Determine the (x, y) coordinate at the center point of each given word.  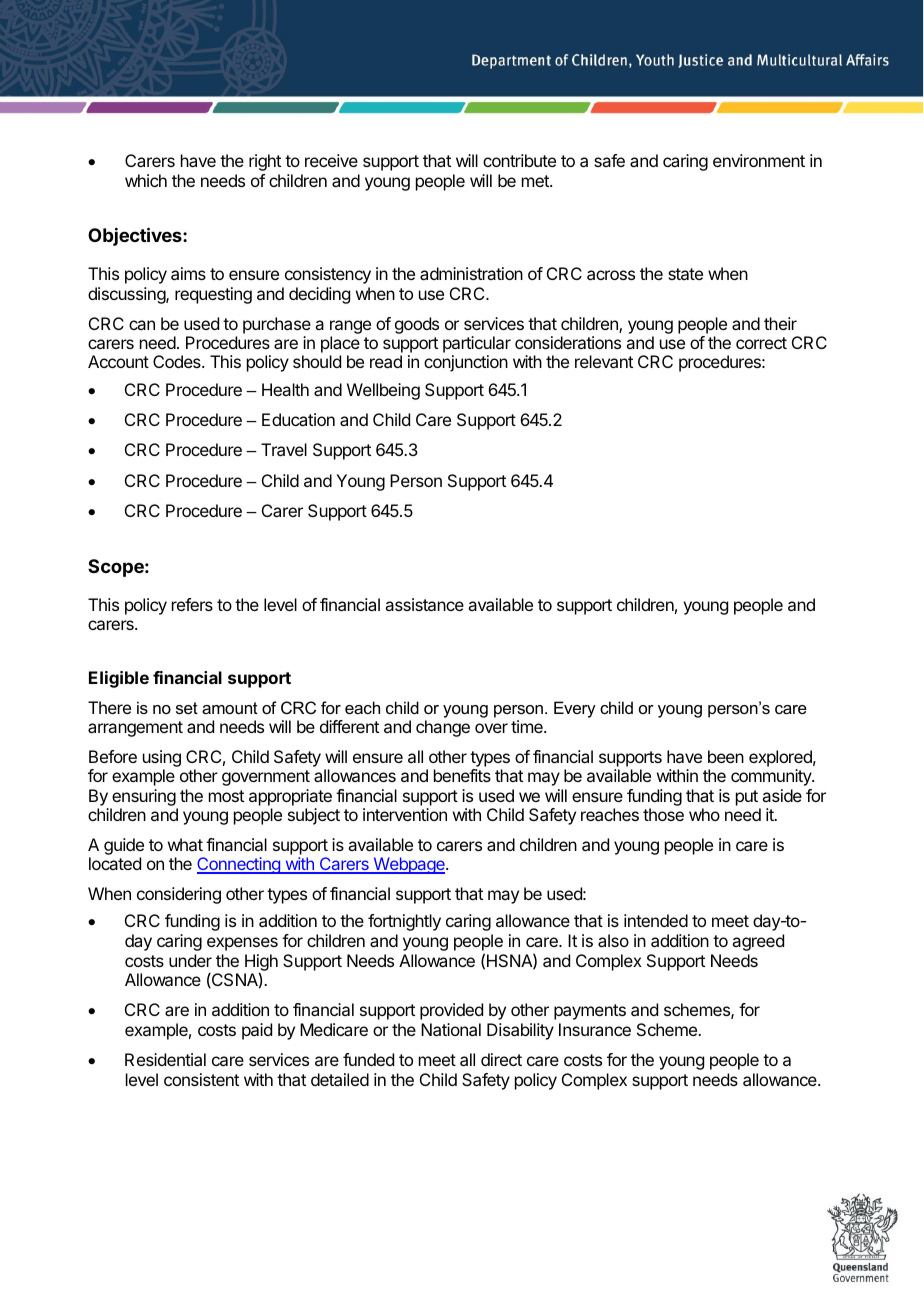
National (451, 1029)
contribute (519, 160)
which (146, 180)
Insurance (595, 1029)
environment (759, 160)
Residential (165, 1059)
